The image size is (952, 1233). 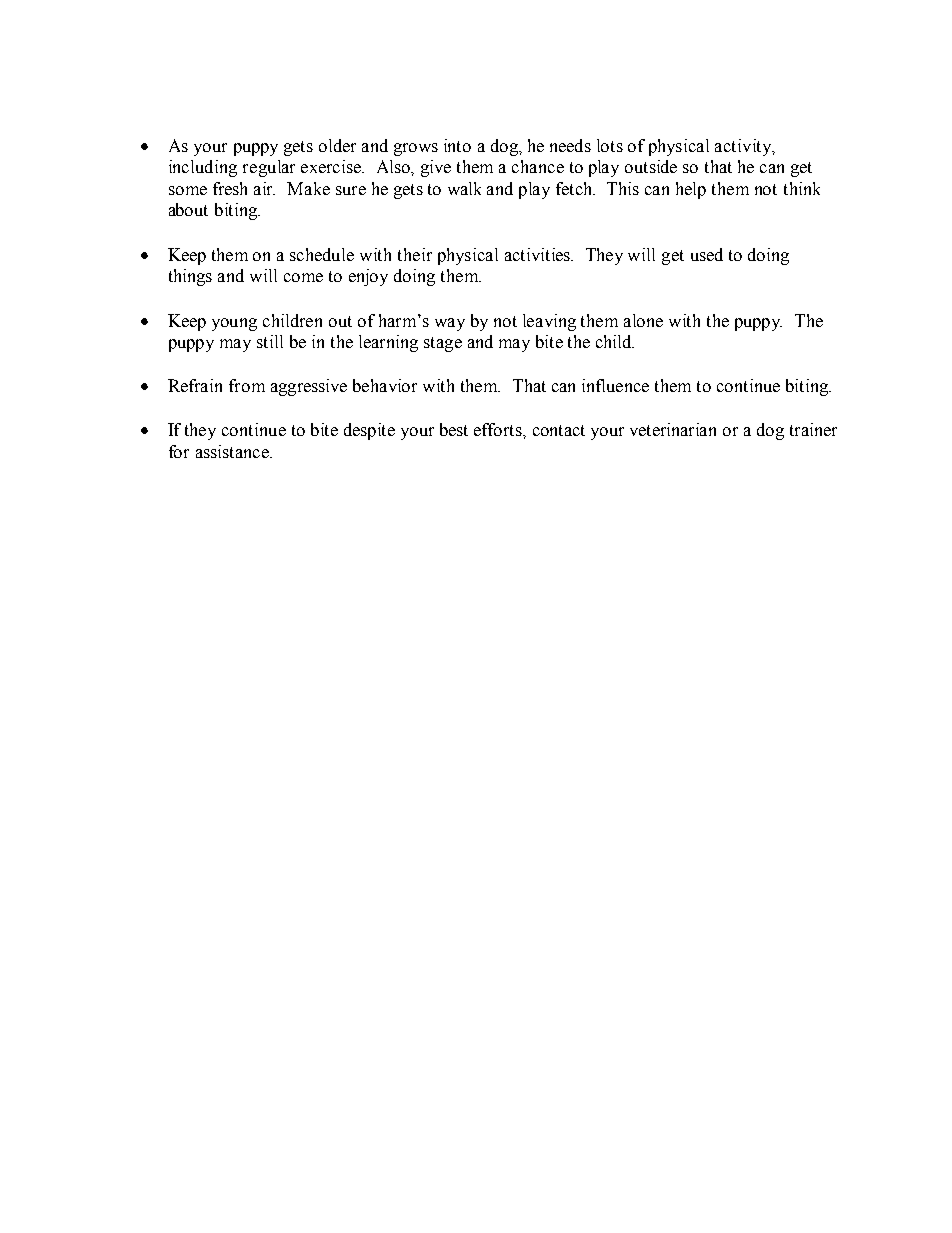 I want to click on leaving, so click(x=549, y=322).
